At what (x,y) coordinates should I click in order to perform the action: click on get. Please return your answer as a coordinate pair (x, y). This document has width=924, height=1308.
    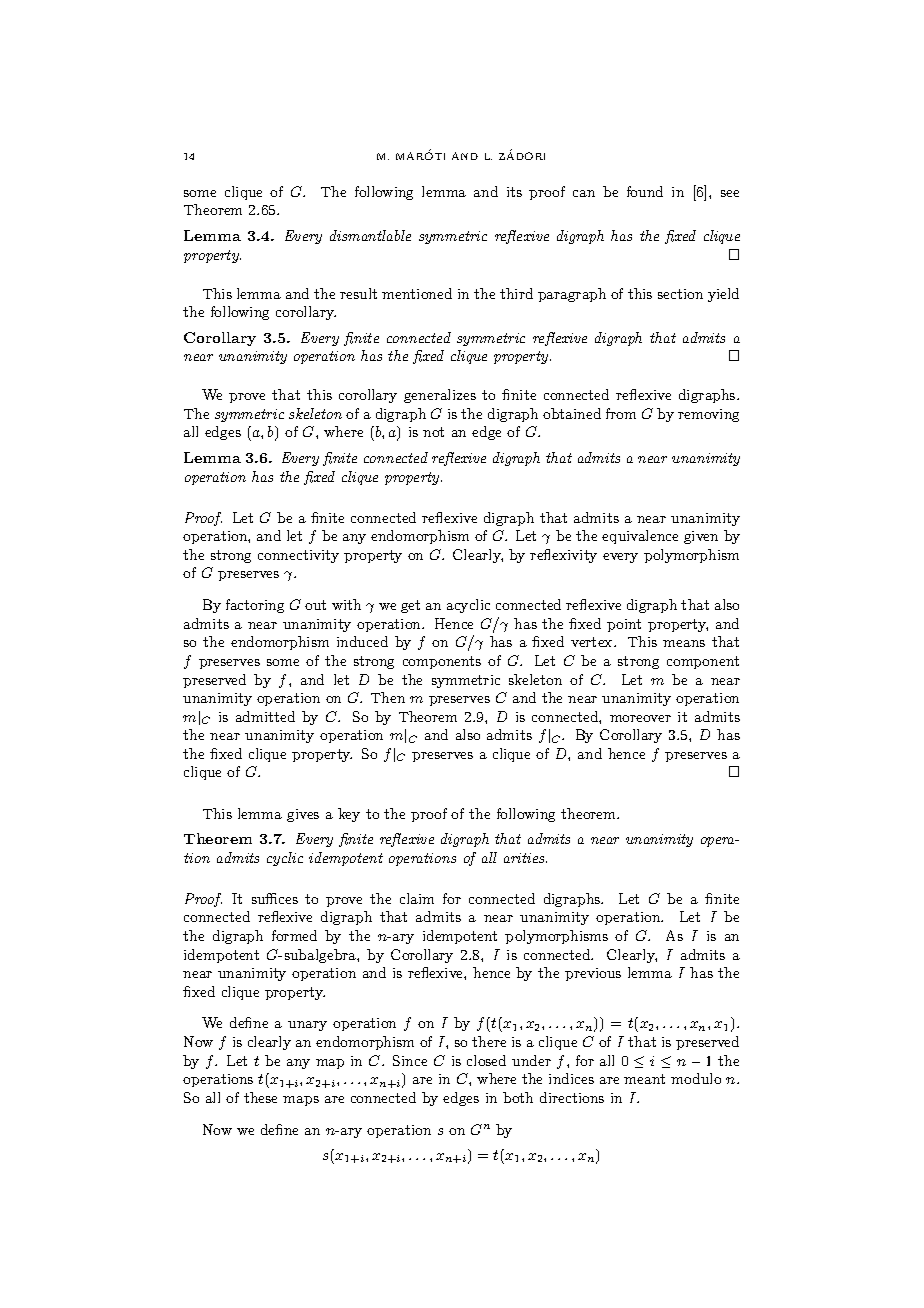
    Looking at the image, I should click on (410, 606).
